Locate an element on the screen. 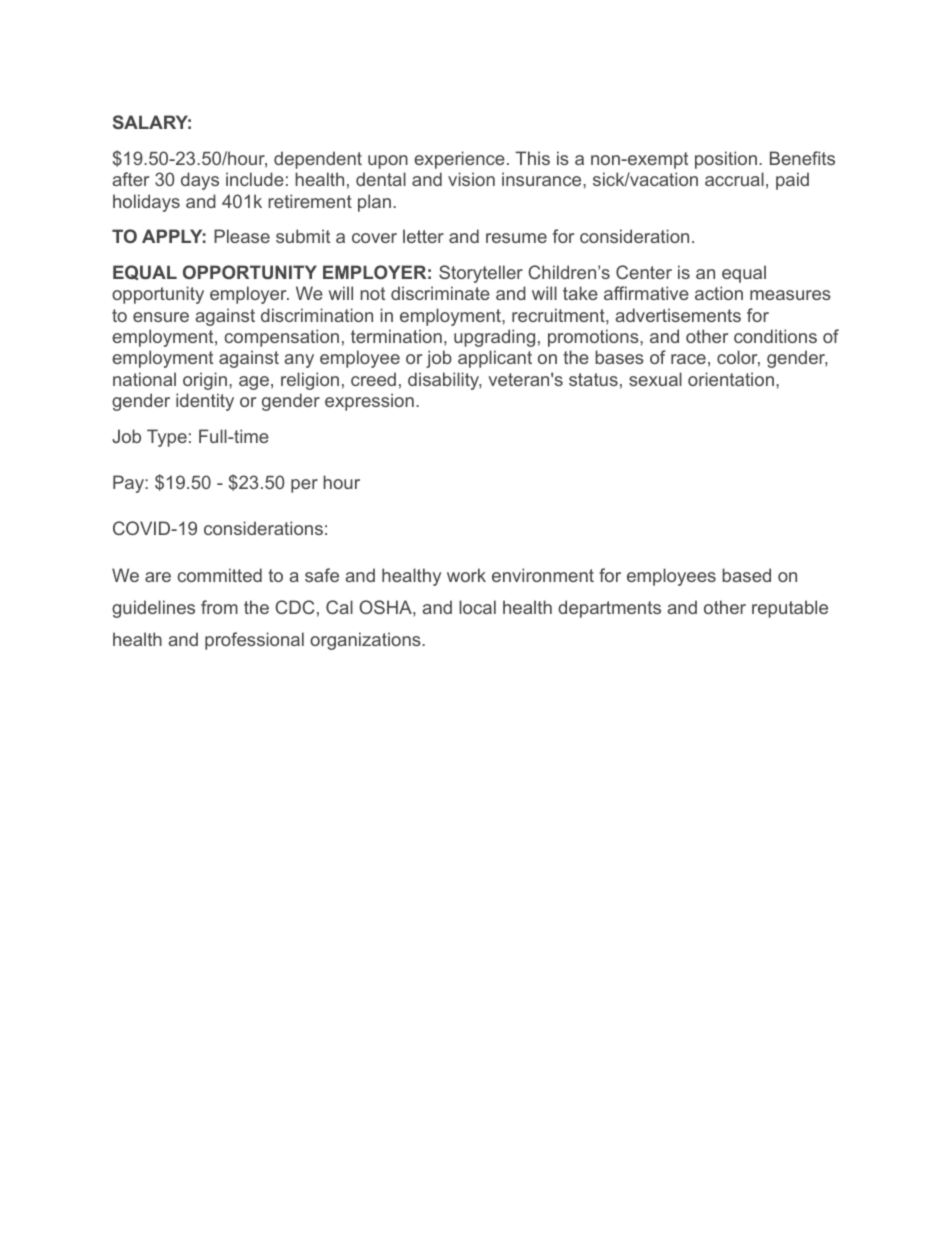 The width and height of the screenshot is (952, 1233). local is located at coordinates (477, 607).
